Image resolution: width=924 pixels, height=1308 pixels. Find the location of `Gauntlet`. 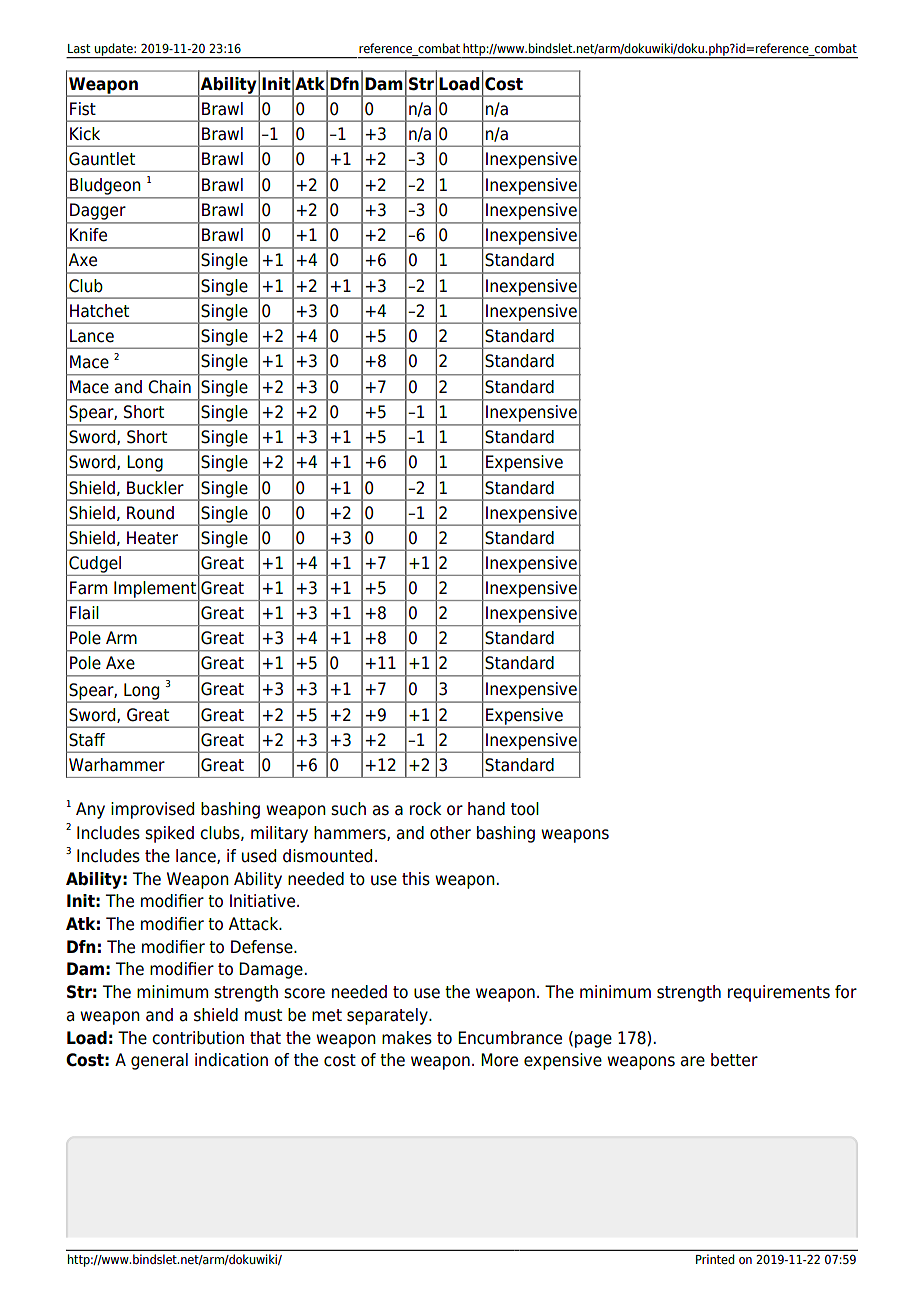

Gauntlet is located at coordinates (102, 159).
